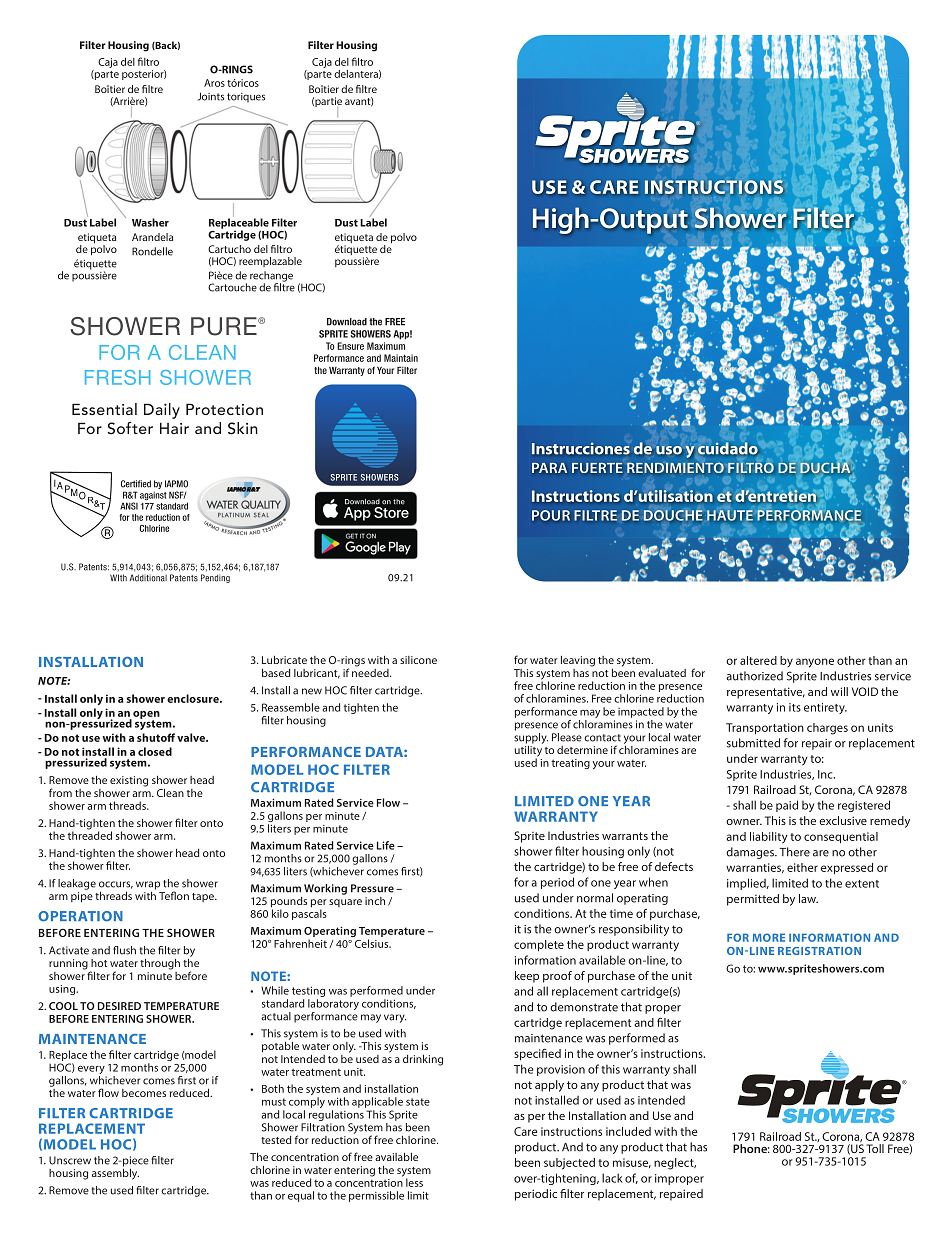 This document has width=952, height=1233. Describe the element at coordinates (669, 450) in the document. I see `uso` at that location.
